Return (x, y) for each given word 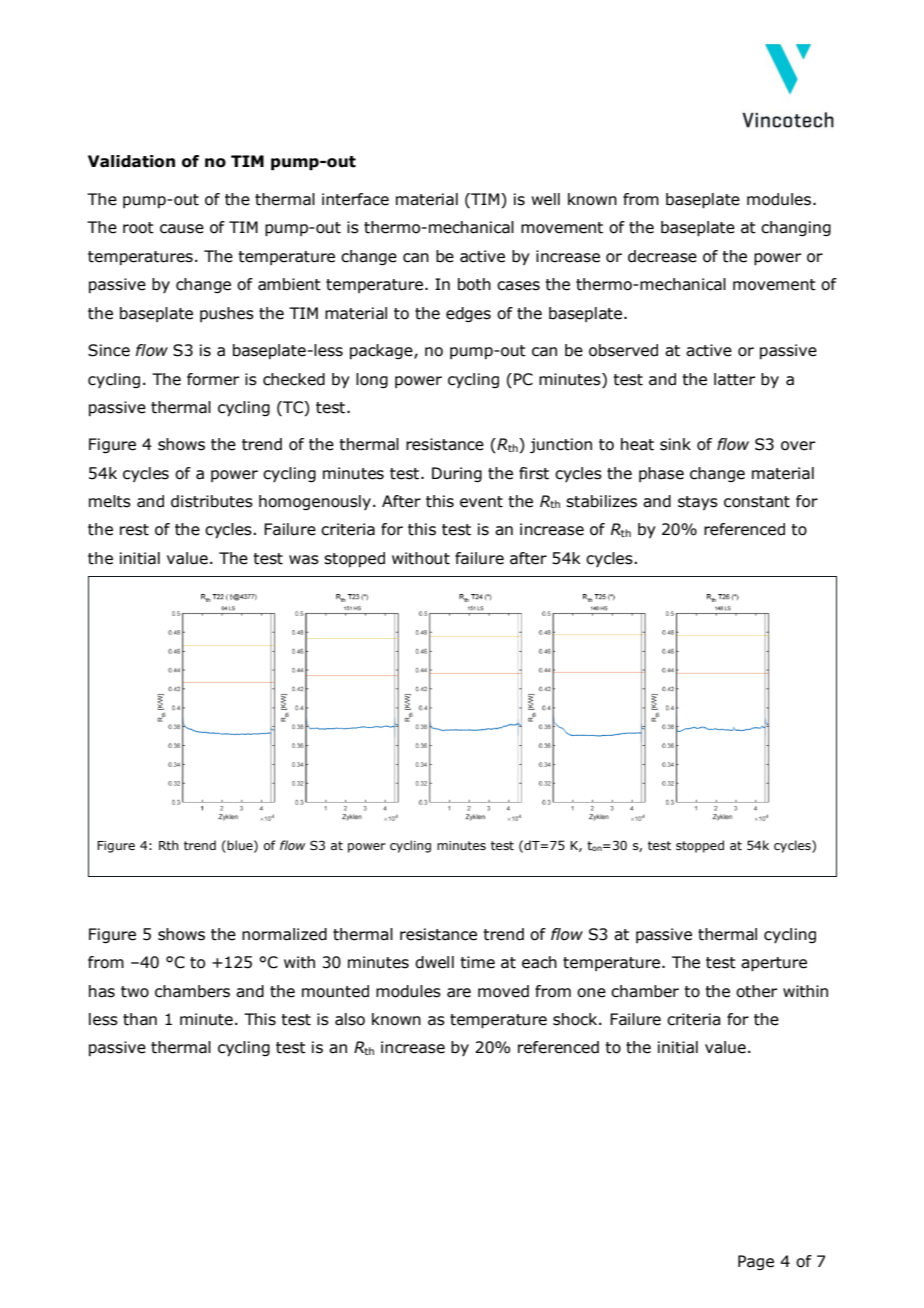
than (140, 1019)
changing (796, 228)
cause (182, 229)
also (350, 1019)
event (481, 502)
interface (355, 199)
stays (698, 503)
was (304, 560)
